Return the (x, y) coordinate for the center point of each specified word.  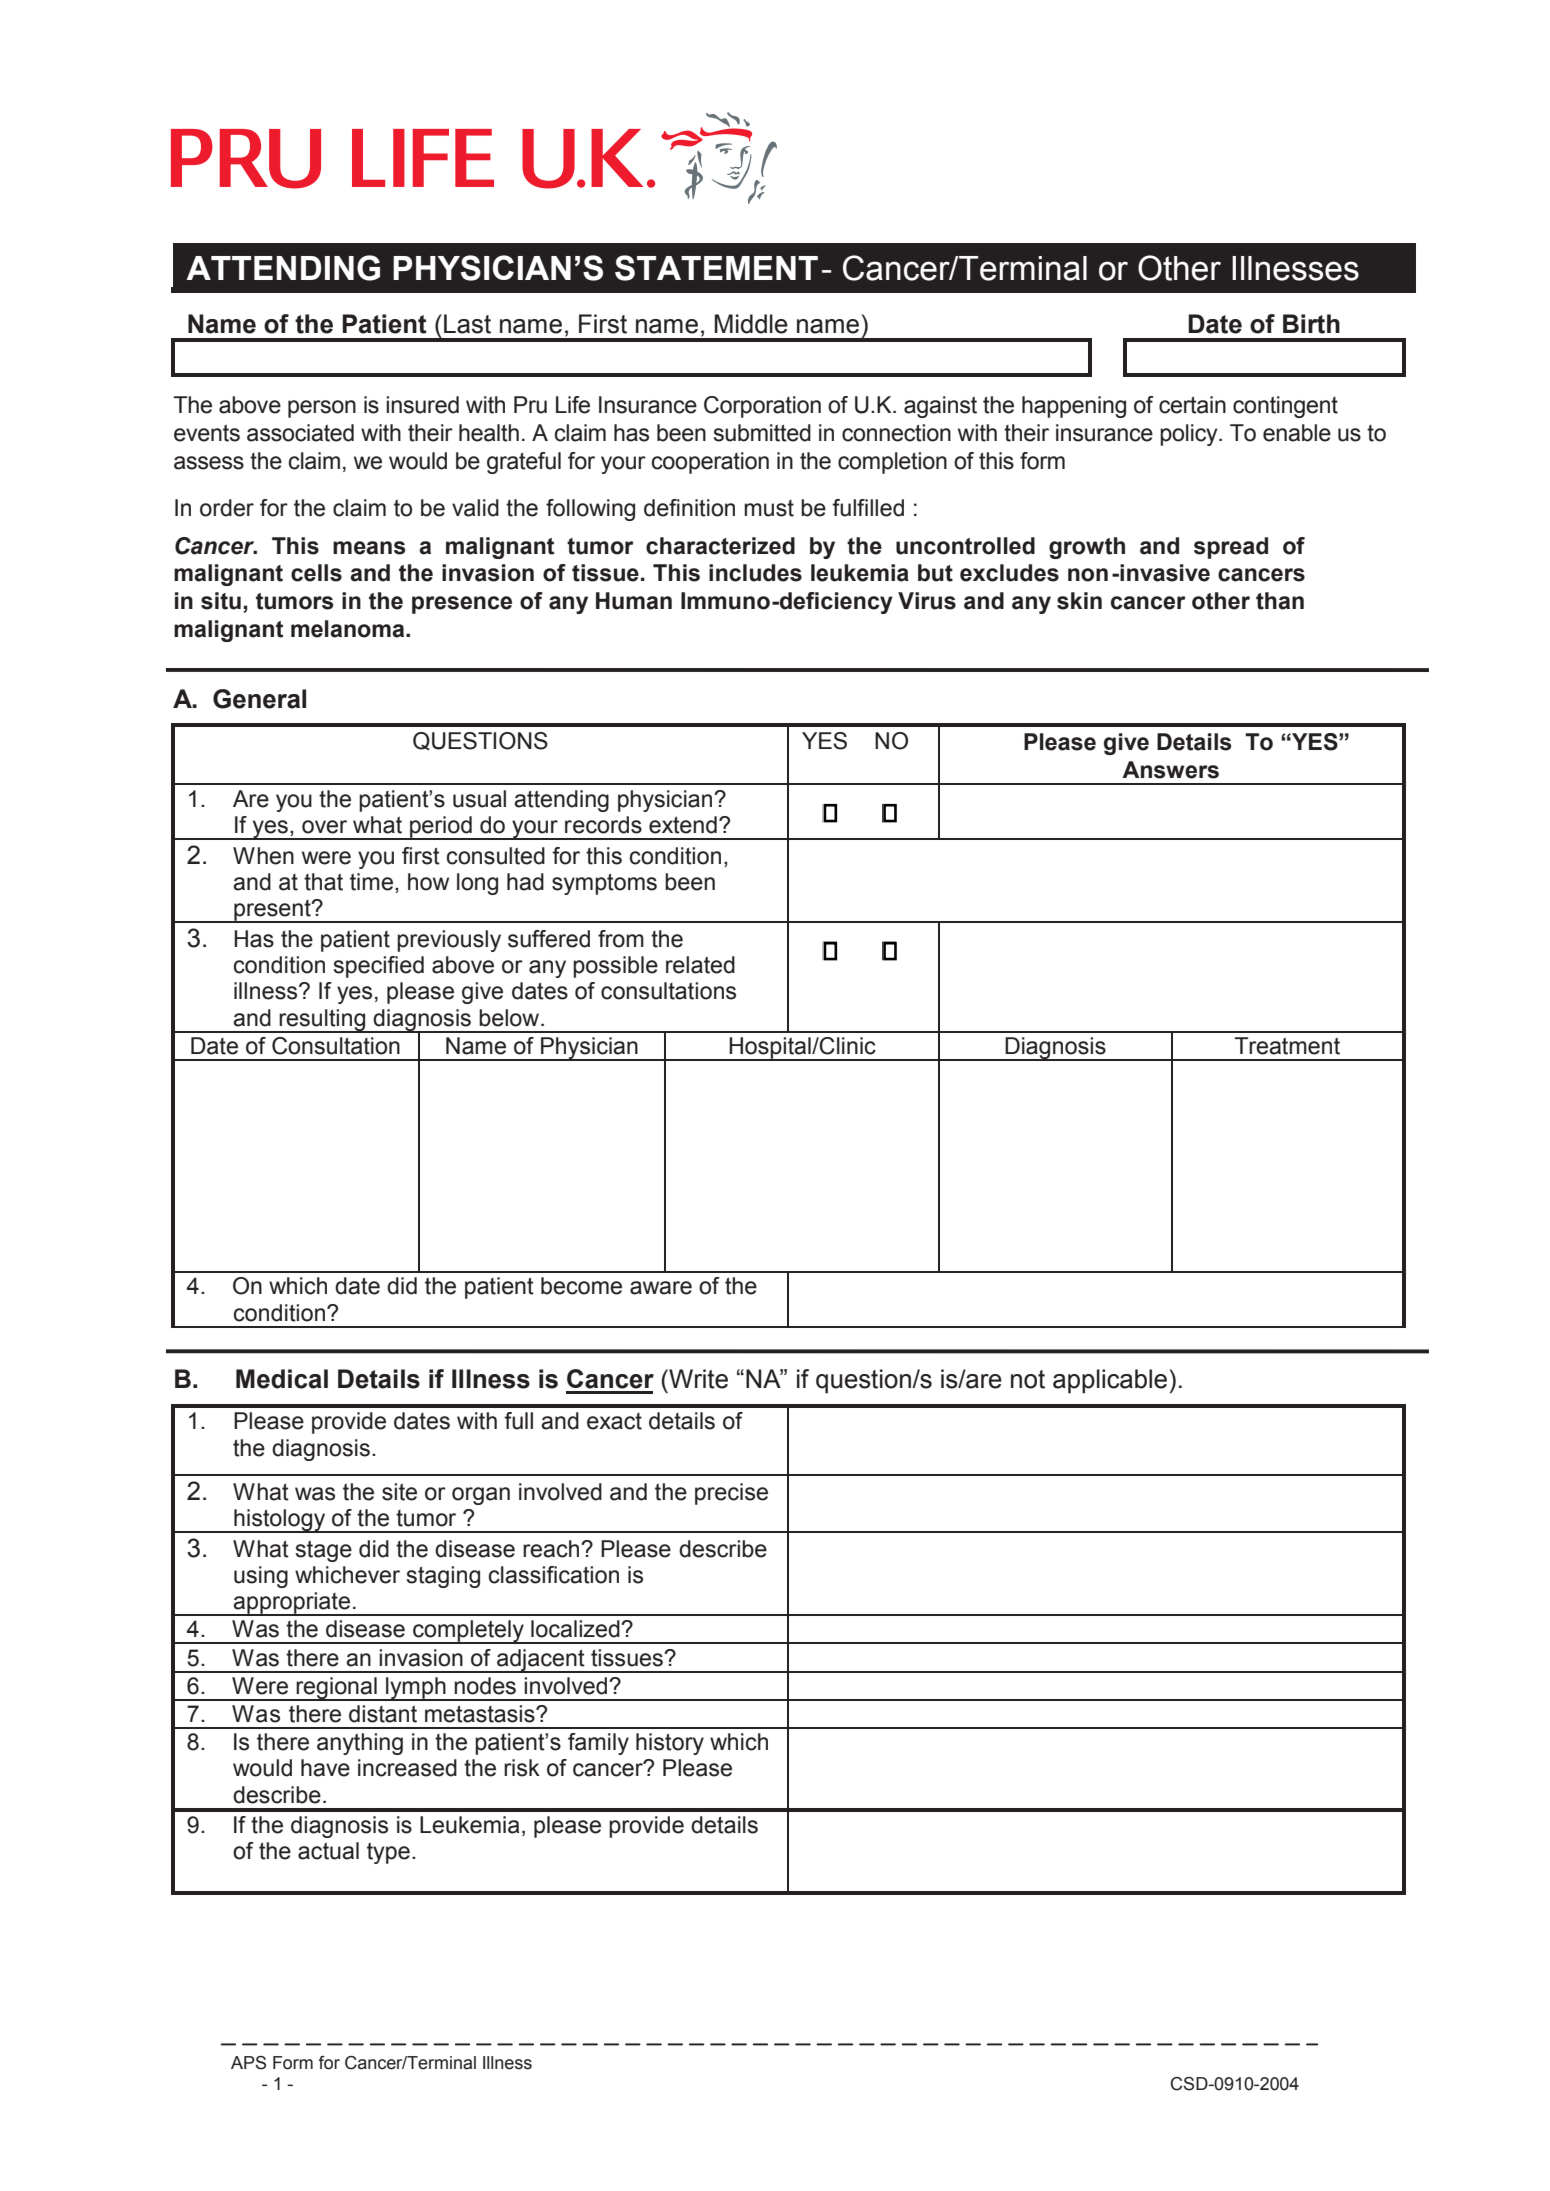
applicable (1110, 1381)
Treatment (1287, 1046)
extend (683, 825)
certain (1192, 405)
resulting (323, 1021)
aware (661, 1288)
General (259, 699)
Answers (1170, 770)
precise (731, 1494)
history (670, 1744)
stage (324, 1551)
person (322, 409)
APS (248, 2063)
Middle (751, 324)
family (598, 1744)
